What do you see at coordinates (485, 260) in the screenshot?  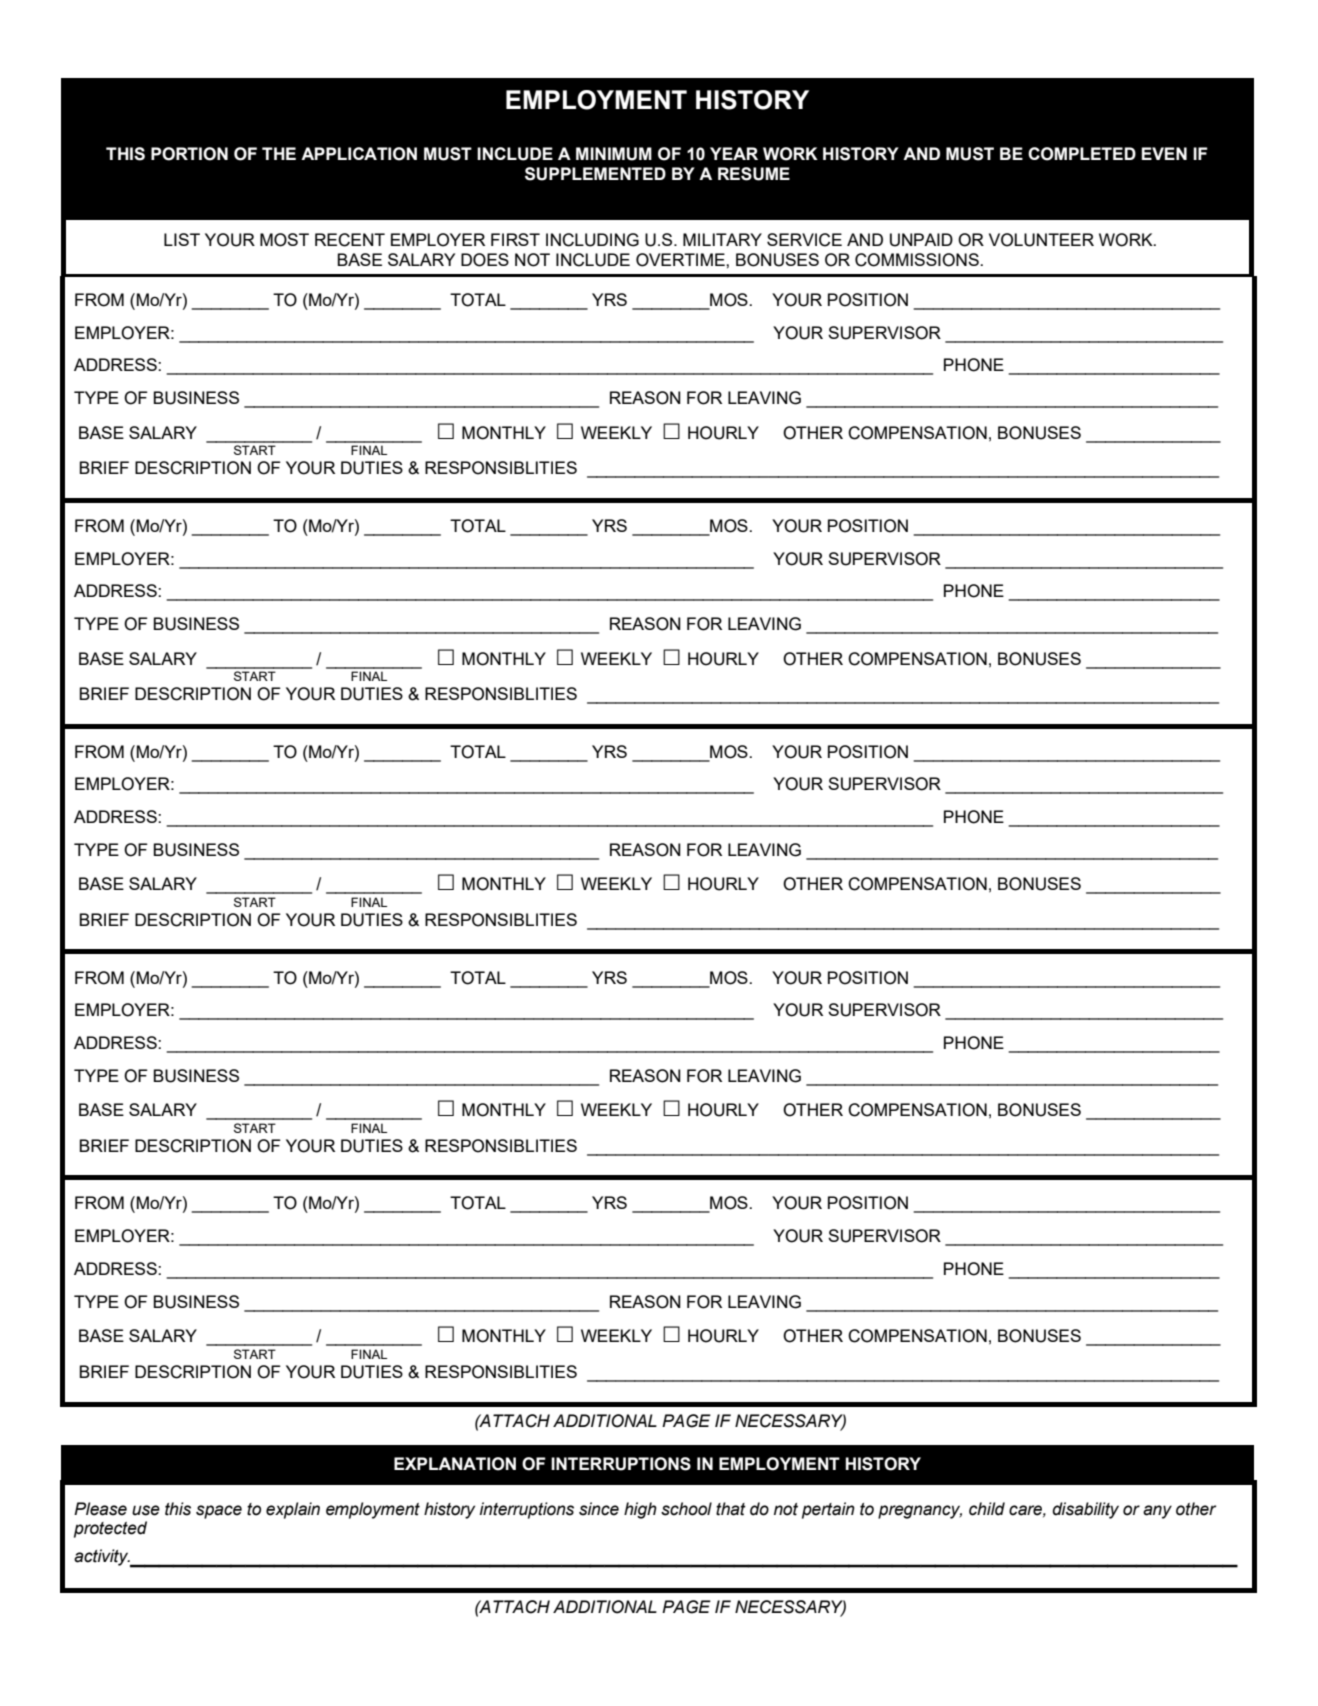 I see `DOES` at bounding box center [485, 260].
